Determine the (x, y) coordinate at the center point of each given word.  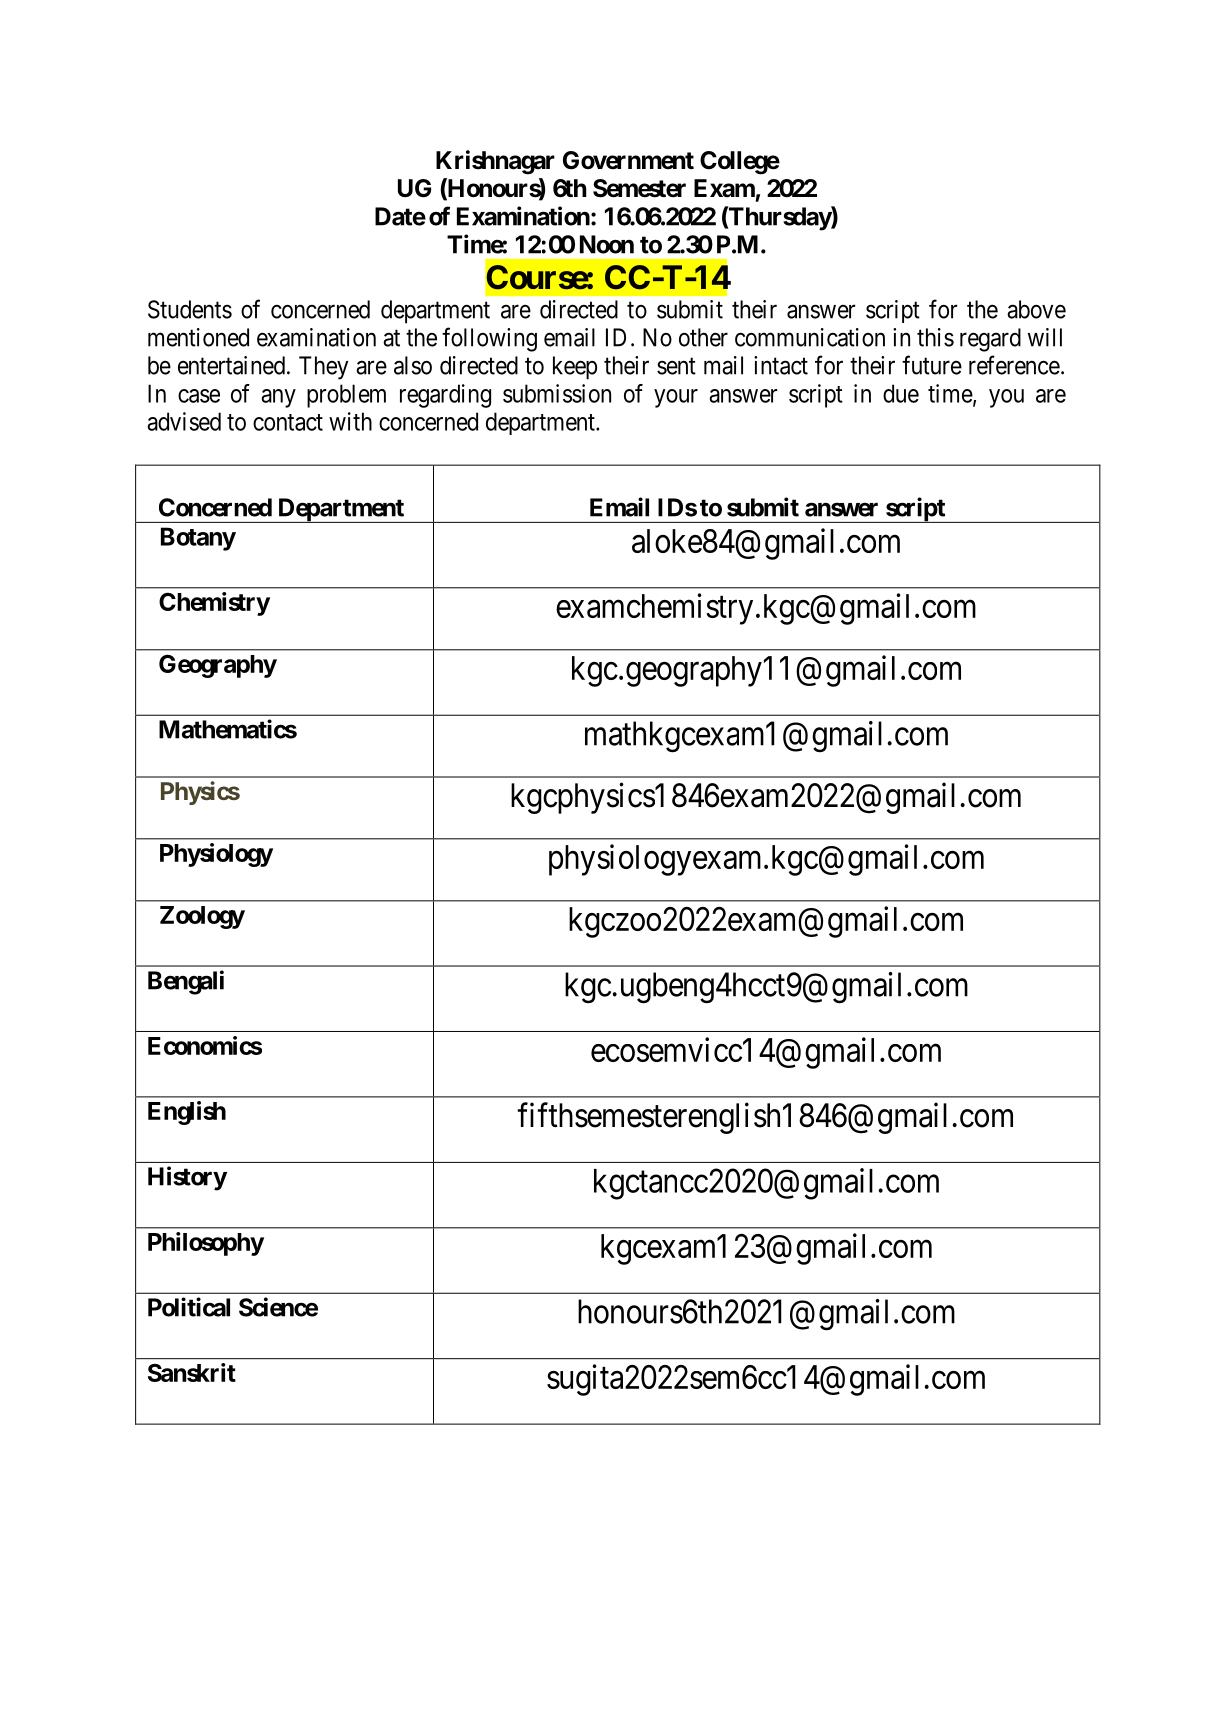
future (932, 365)
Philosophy (206, 1244)
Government (628, 160)
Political (189, 1307)
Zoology (202, 917)
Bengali (186, 982)
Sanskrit (192, 1372)
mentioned (198, 337)
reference (1014, 365)
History (187, 1178)
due (901, 393)
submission (557, 393)
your (676, 398)
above (1036, 309)
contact (288, 422)
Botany (198, 539)
